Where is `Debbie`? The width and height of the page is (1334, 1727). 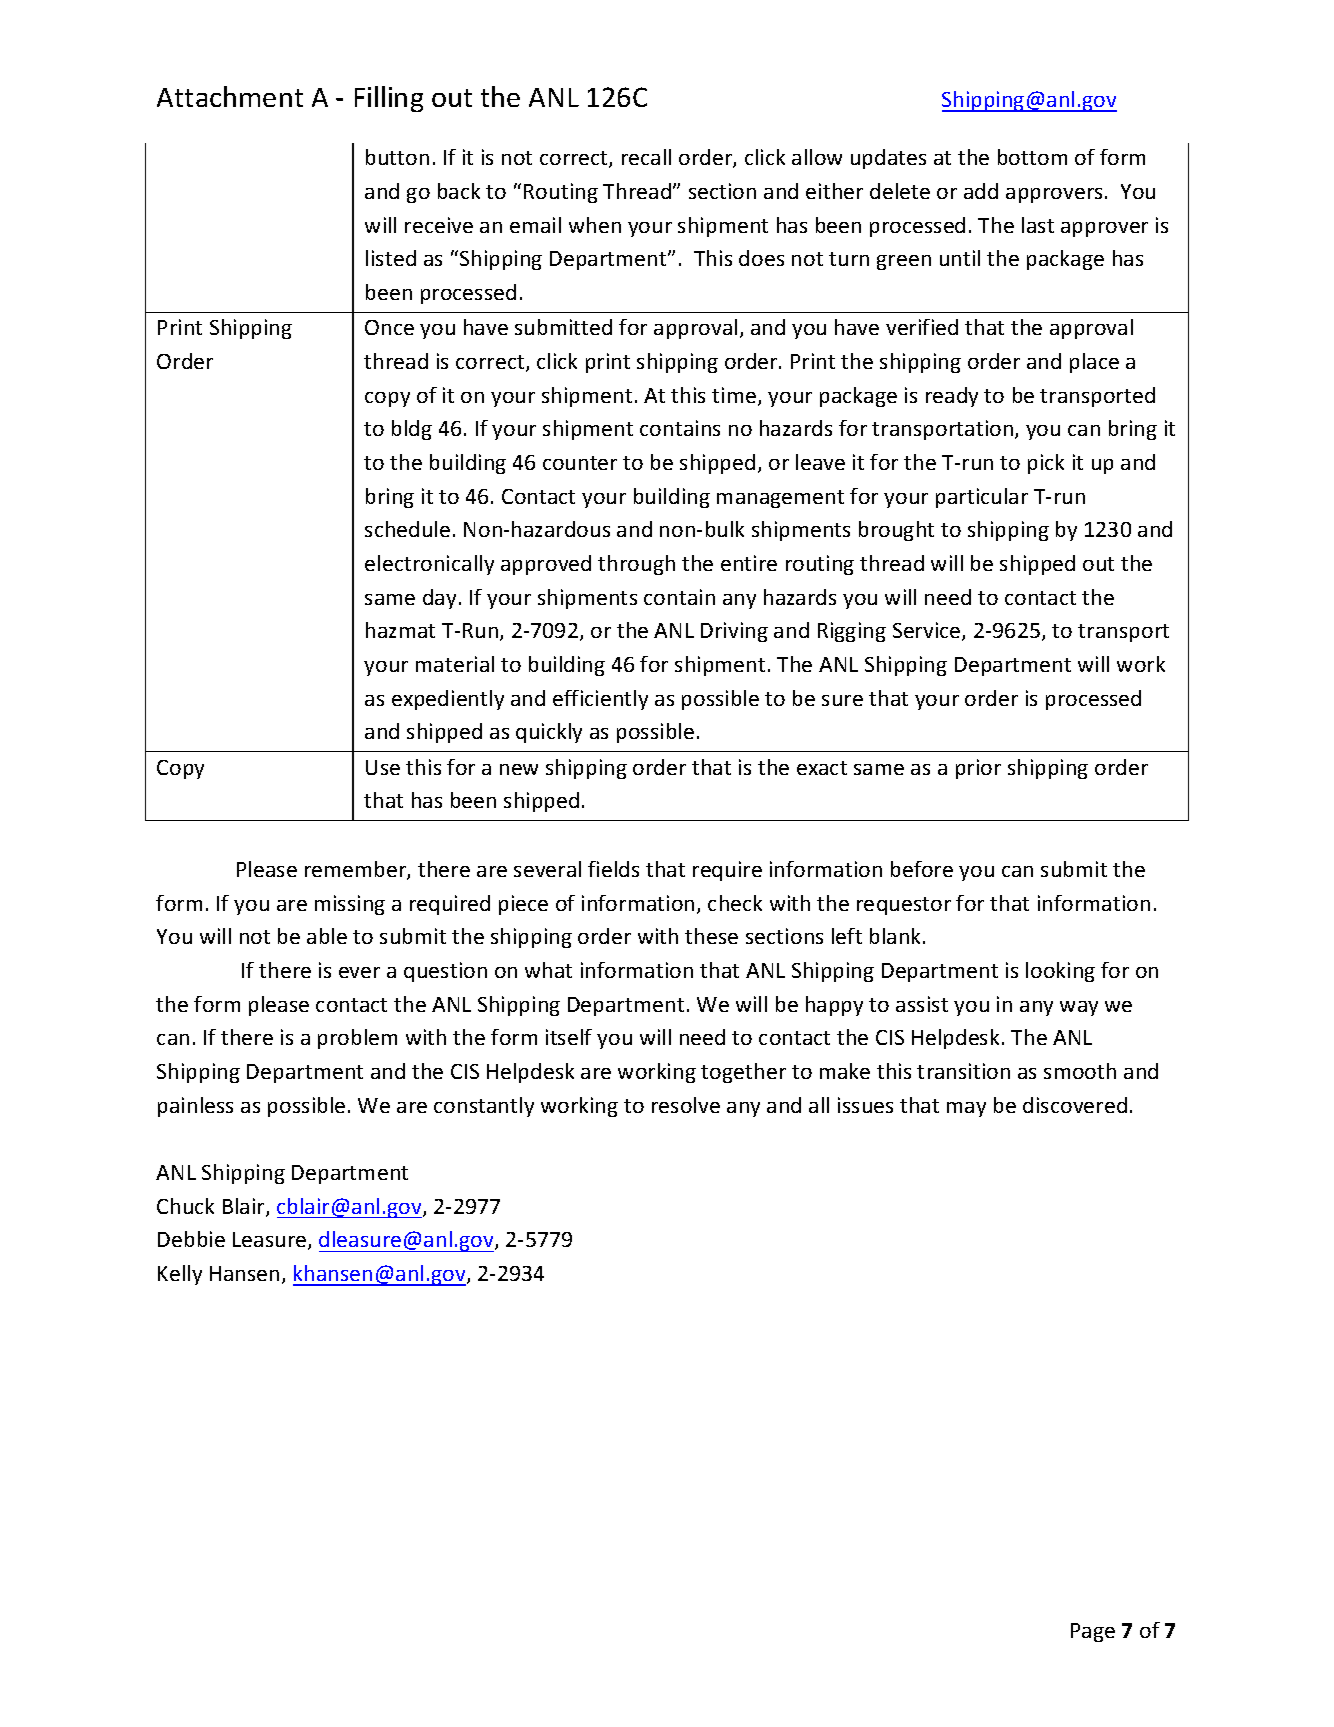 Debbie is located at coordinates (191, 1239).
